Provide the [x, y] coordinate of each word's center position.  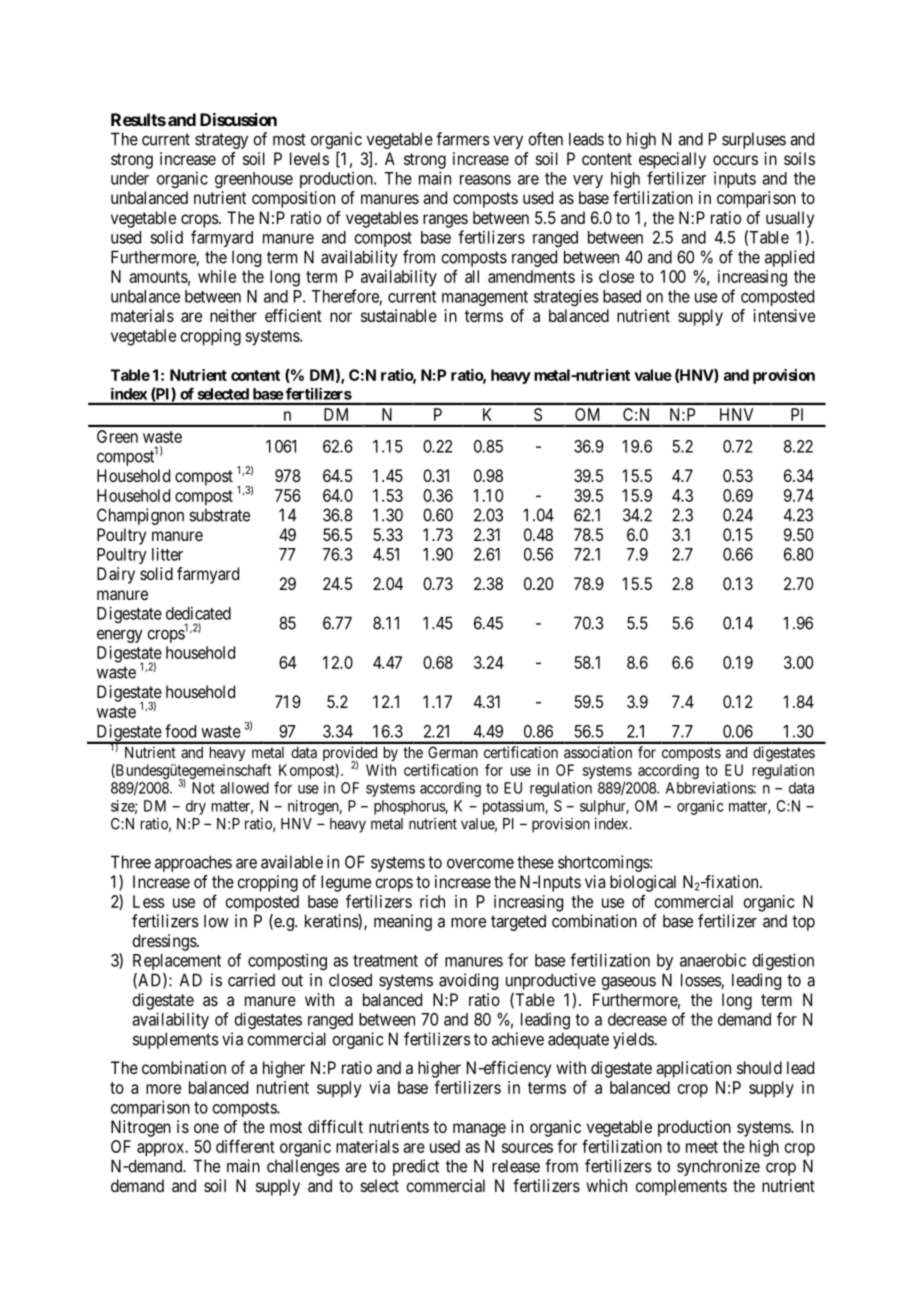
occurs [735, 160]
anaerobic [713, 960]
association [598, 752]
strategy [221, 141]
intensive [784, 315]
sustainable [399, 315]
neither [233, 315]
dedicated [198, 613]
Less [149, 901]
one [206, 1128]
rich [432, 901]
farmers [463, 139]
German [453, 752]
